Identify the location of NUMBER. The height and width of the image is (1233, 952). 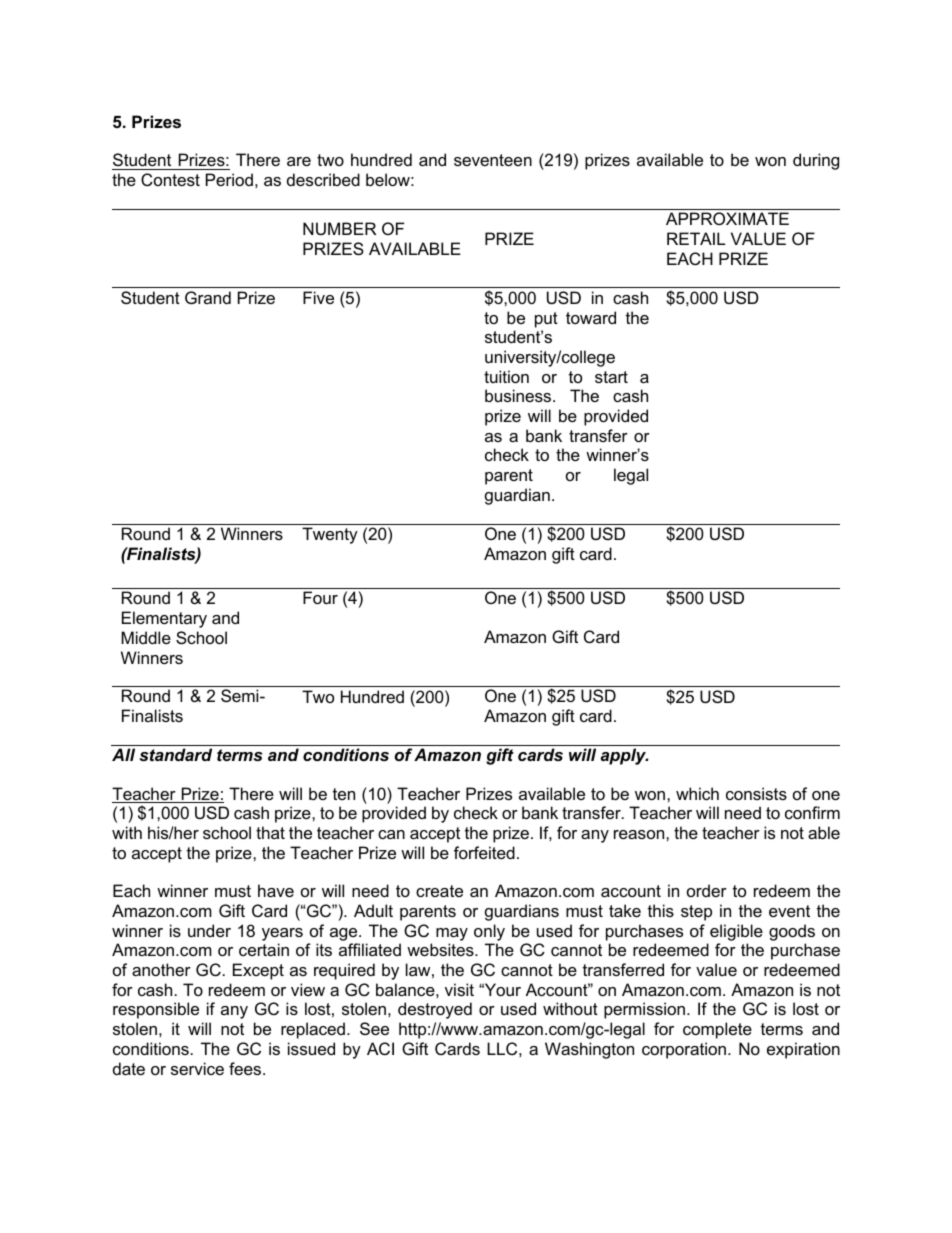
(339, 228).
